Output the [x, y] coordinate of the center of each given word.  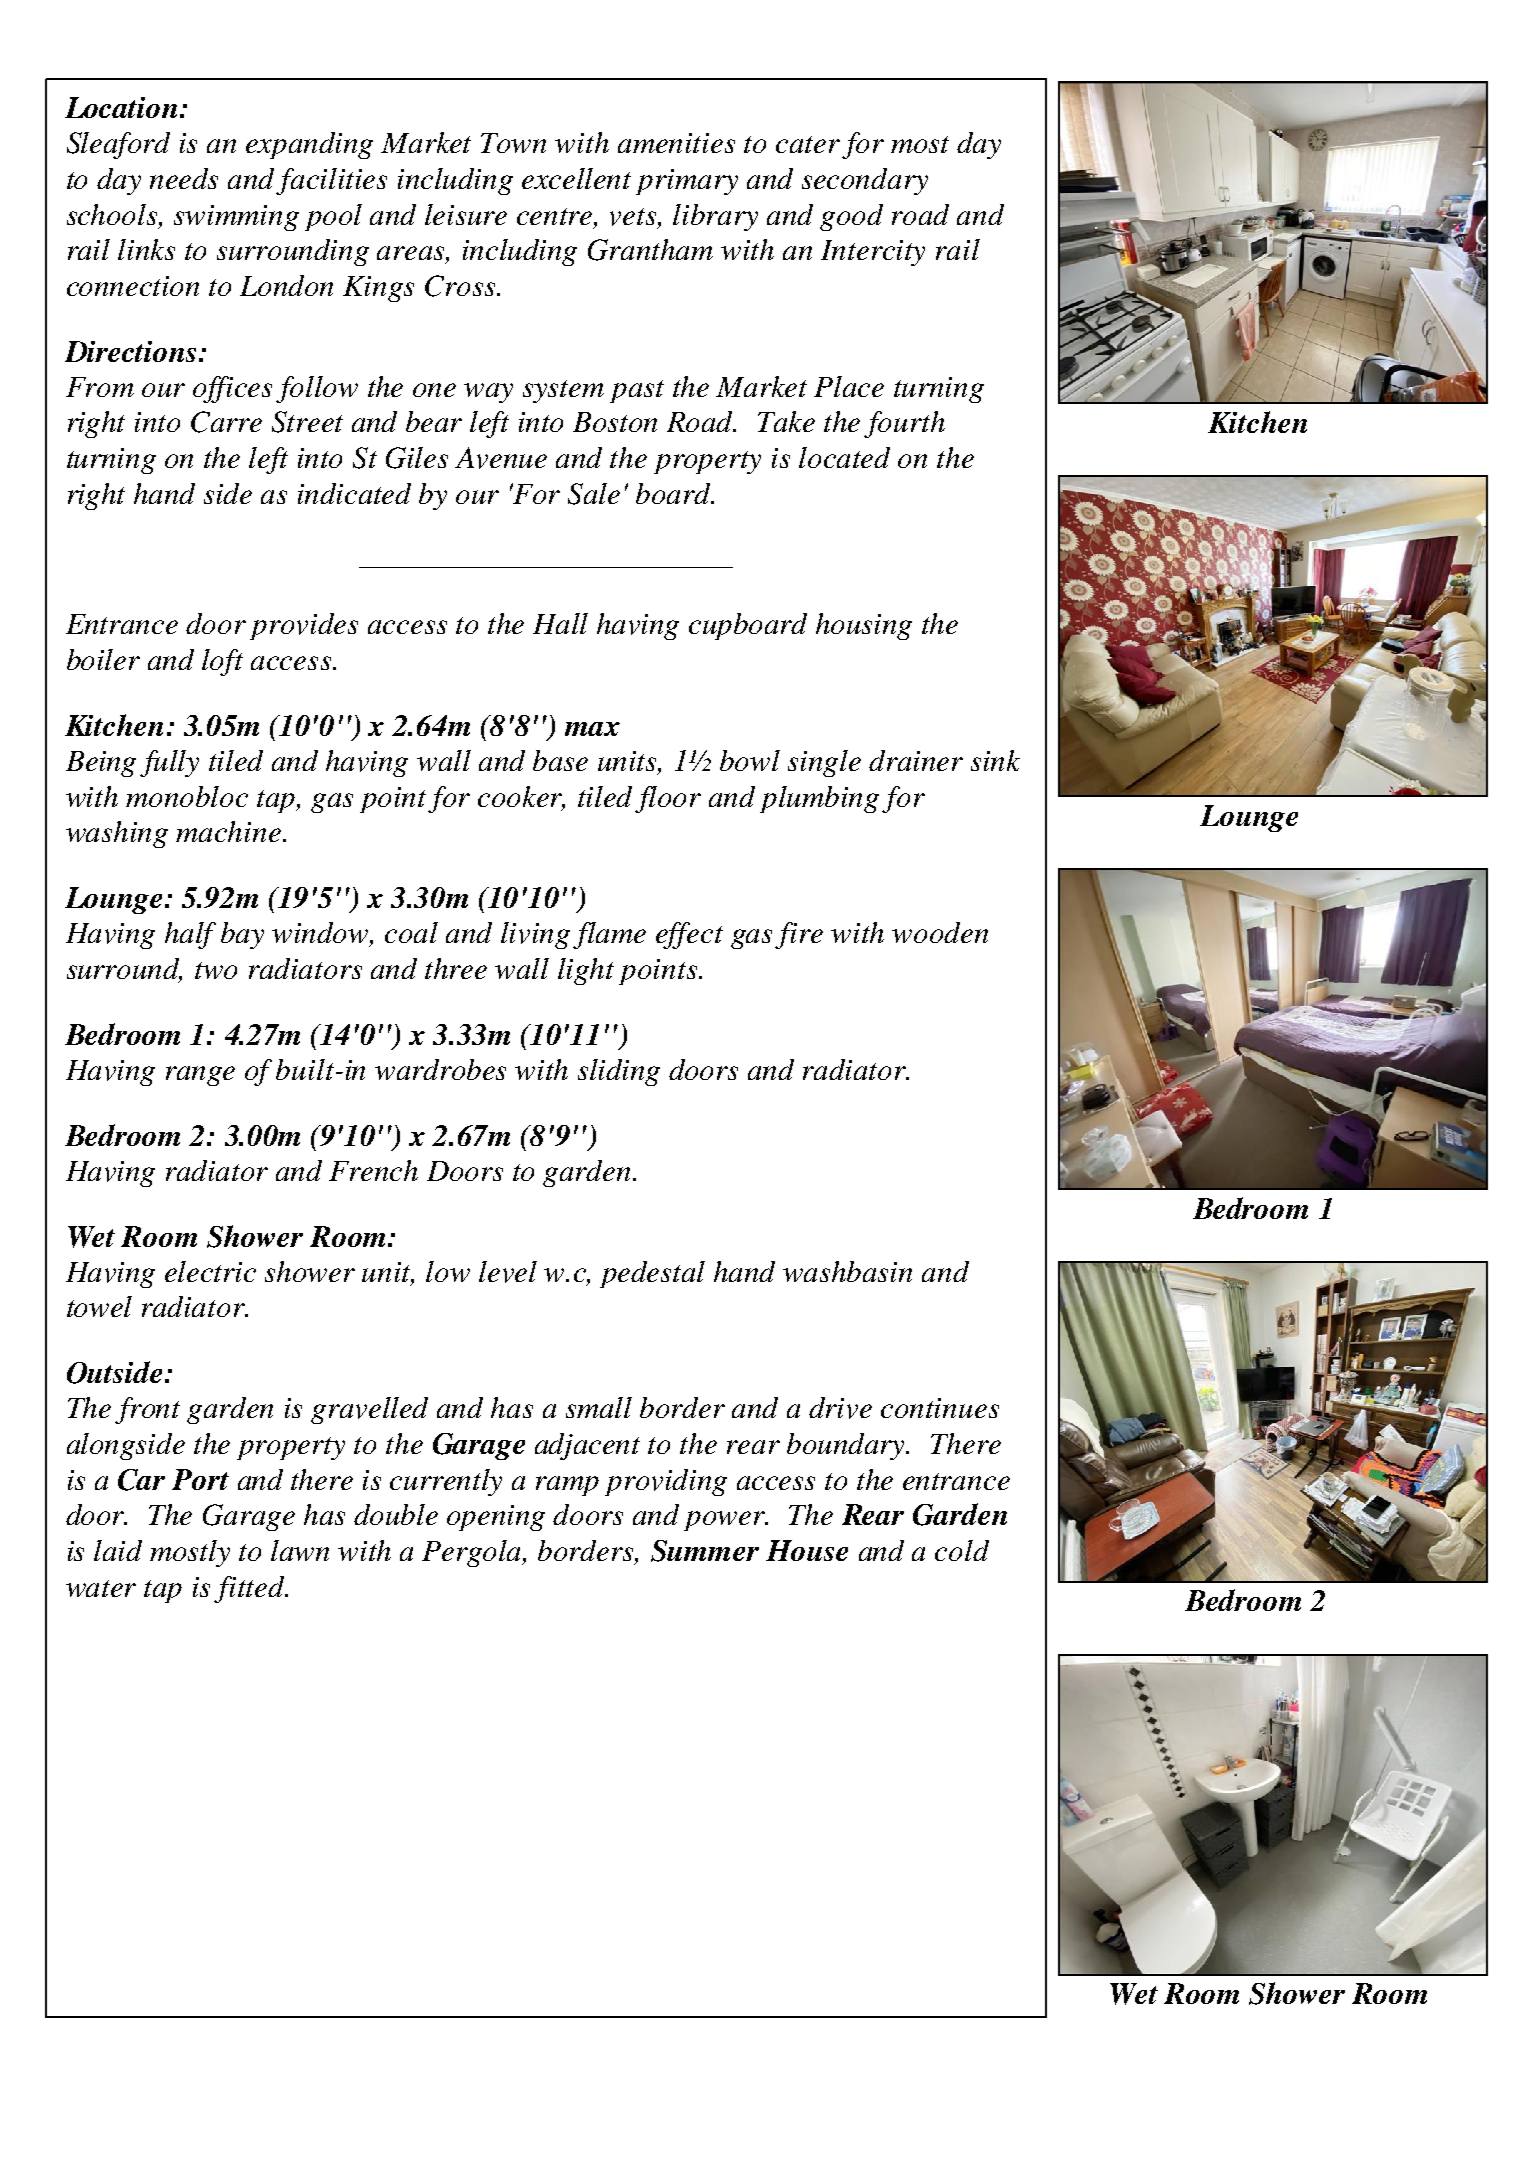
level [508, 1272]
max [592, 729]
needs [184, 178]
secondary [865, 181]
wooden [940, 932]
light [586, 971]
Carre [226, 422]
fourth [904, 424]
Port [200, 1479]
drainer [916, 760]
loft [222, 662]
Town [513, 143]
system [563, 391]
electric [210, 1271]
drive [840, 1408]
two [216, 970]
